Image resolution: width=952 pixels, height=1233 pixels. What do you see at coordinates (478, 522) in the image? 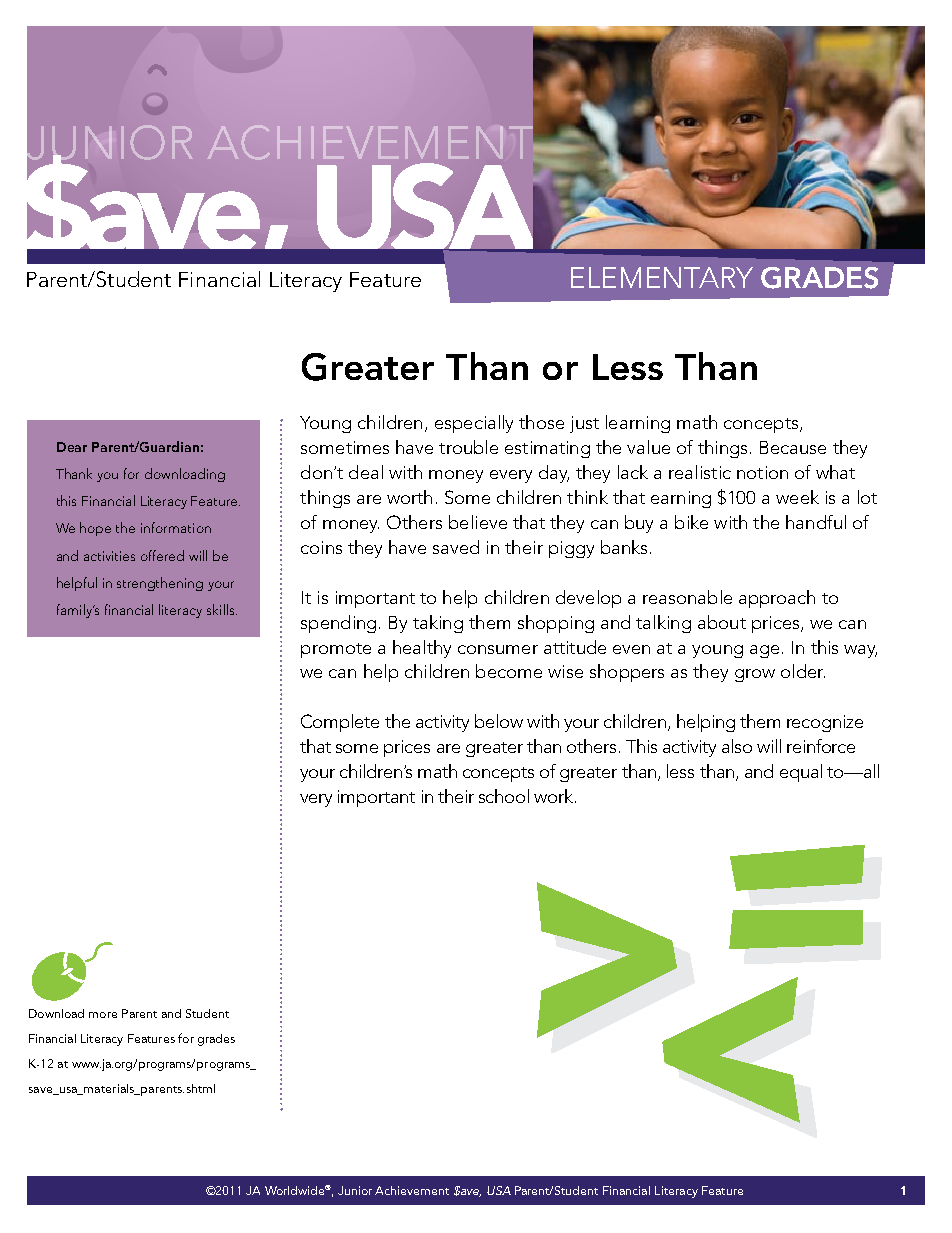
I see `believe` at bounding box center [478, 522].
